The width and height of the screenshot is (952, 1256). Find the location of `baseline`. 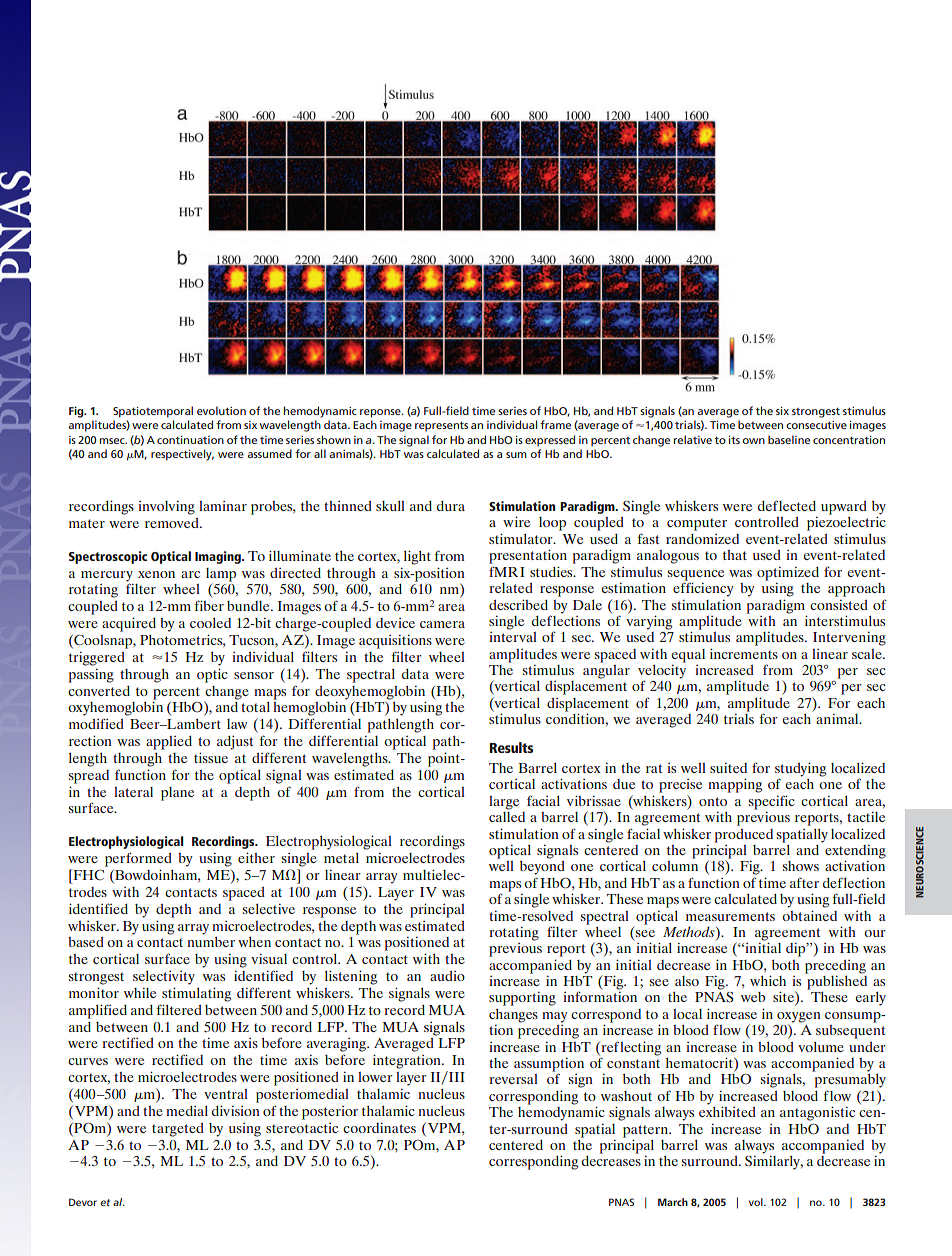

baseline is located at coordinates (789, 439).
